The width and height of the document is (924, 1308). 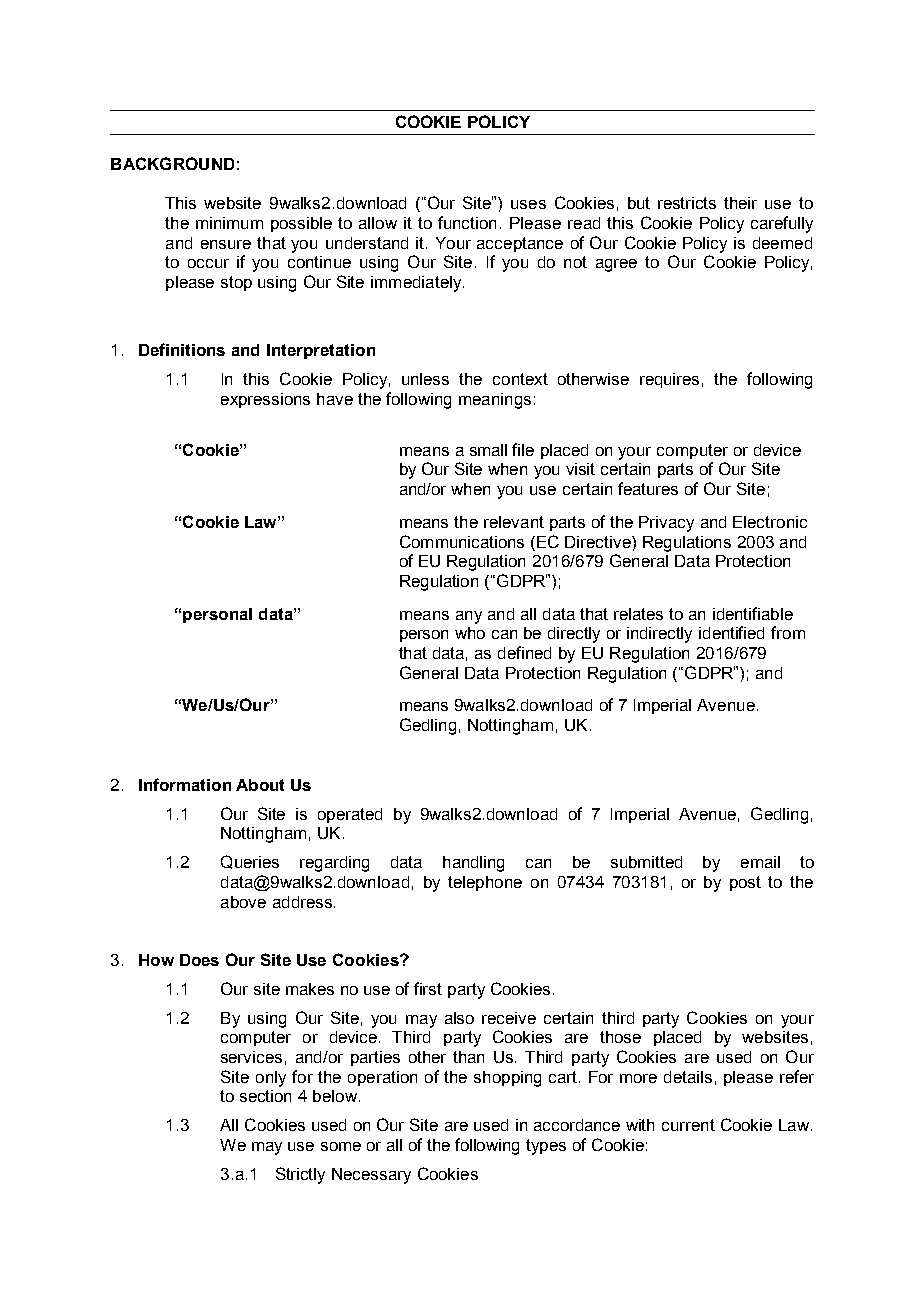 I want to click on section, so click(x=265, y=1096).
